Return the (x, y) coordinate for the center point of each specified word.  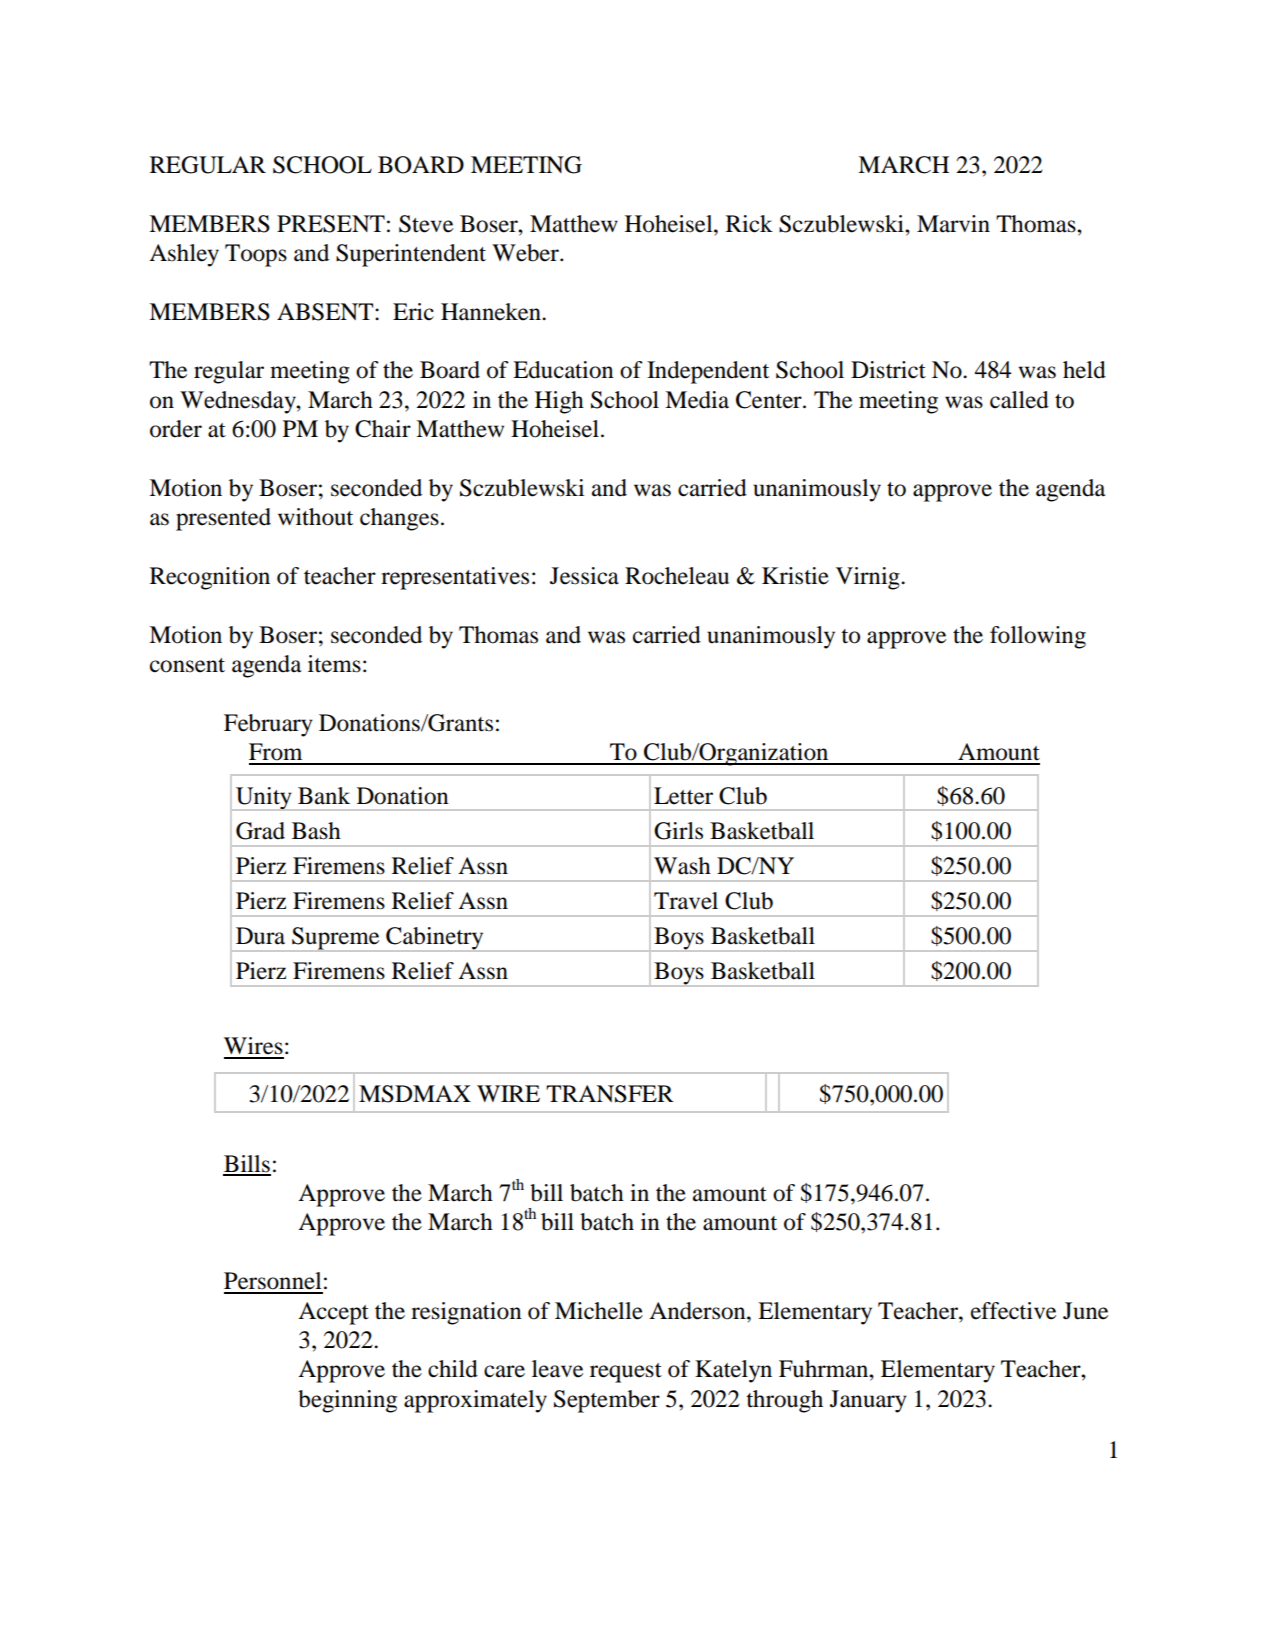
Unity (264, 799)
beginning (347, 1401)
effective (1013, 1311)
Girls (678, 831)
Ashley (184, 255)
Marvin (953, 224)
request (626, 1373)
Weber (526, 253)
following (1038, 637)
